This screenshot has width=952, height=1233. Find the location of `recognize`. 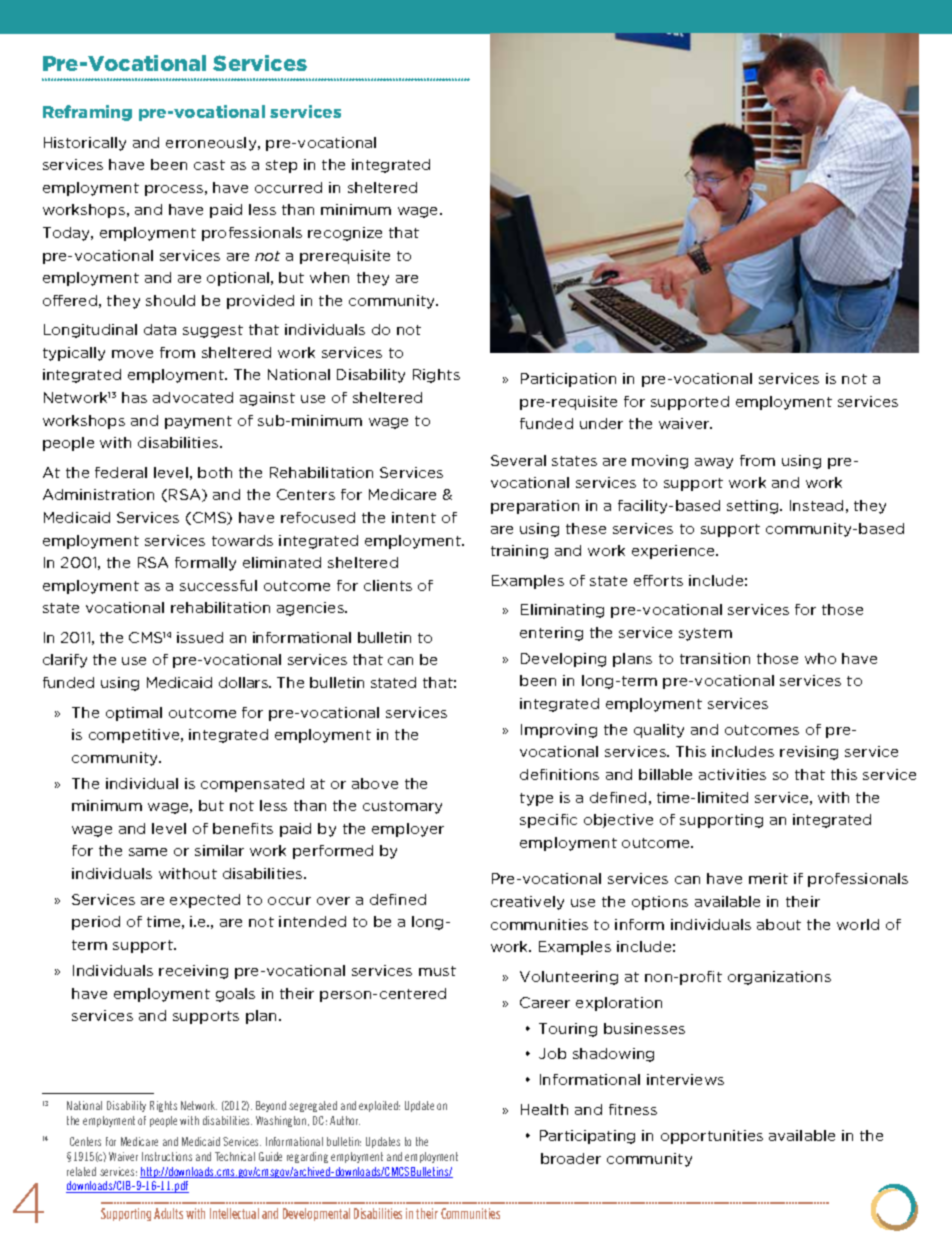

recognize is located at coordinates (345, 234).
